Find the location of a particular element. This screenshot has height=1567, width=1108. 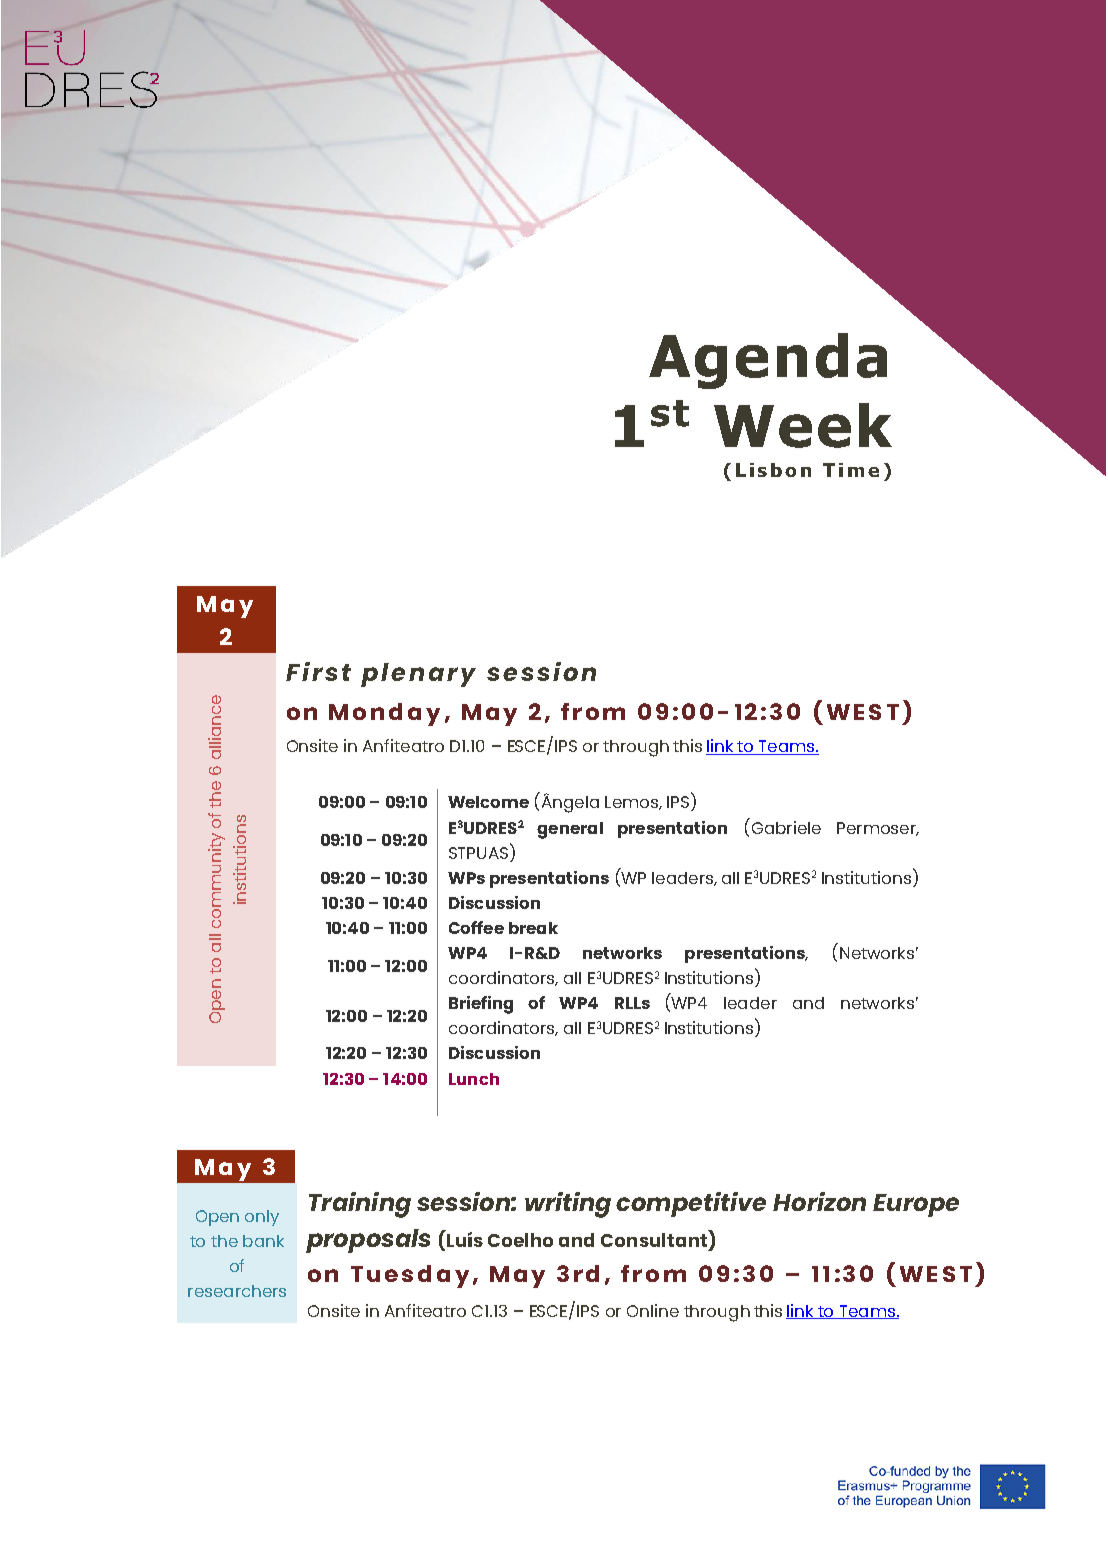

proposals is located at coordinates (368, 1241).
